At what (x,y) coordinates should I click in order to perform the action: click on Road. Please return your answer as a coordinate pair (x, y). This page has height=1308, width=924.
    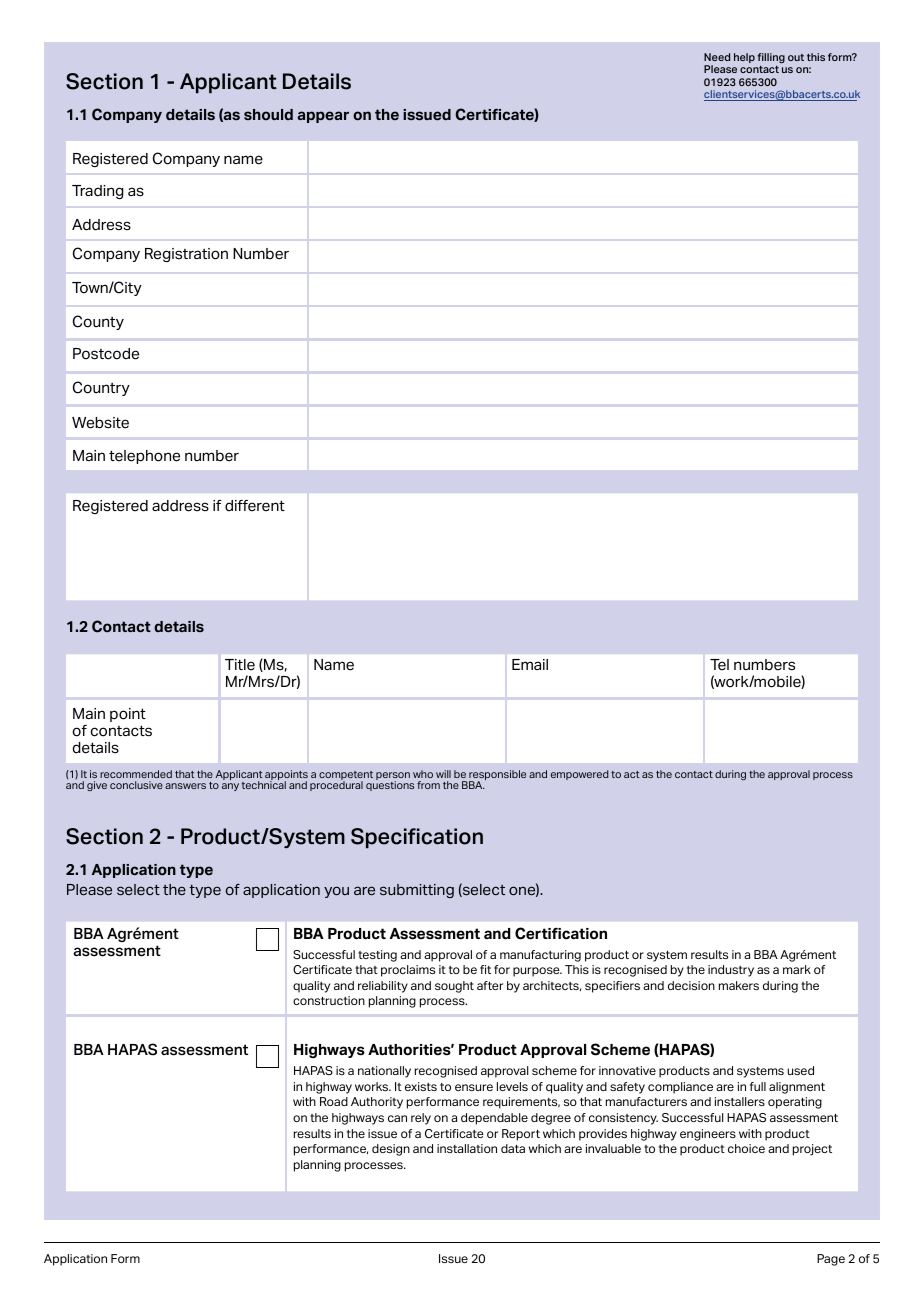
    Looking at the image, I should click on (334, 1101).
